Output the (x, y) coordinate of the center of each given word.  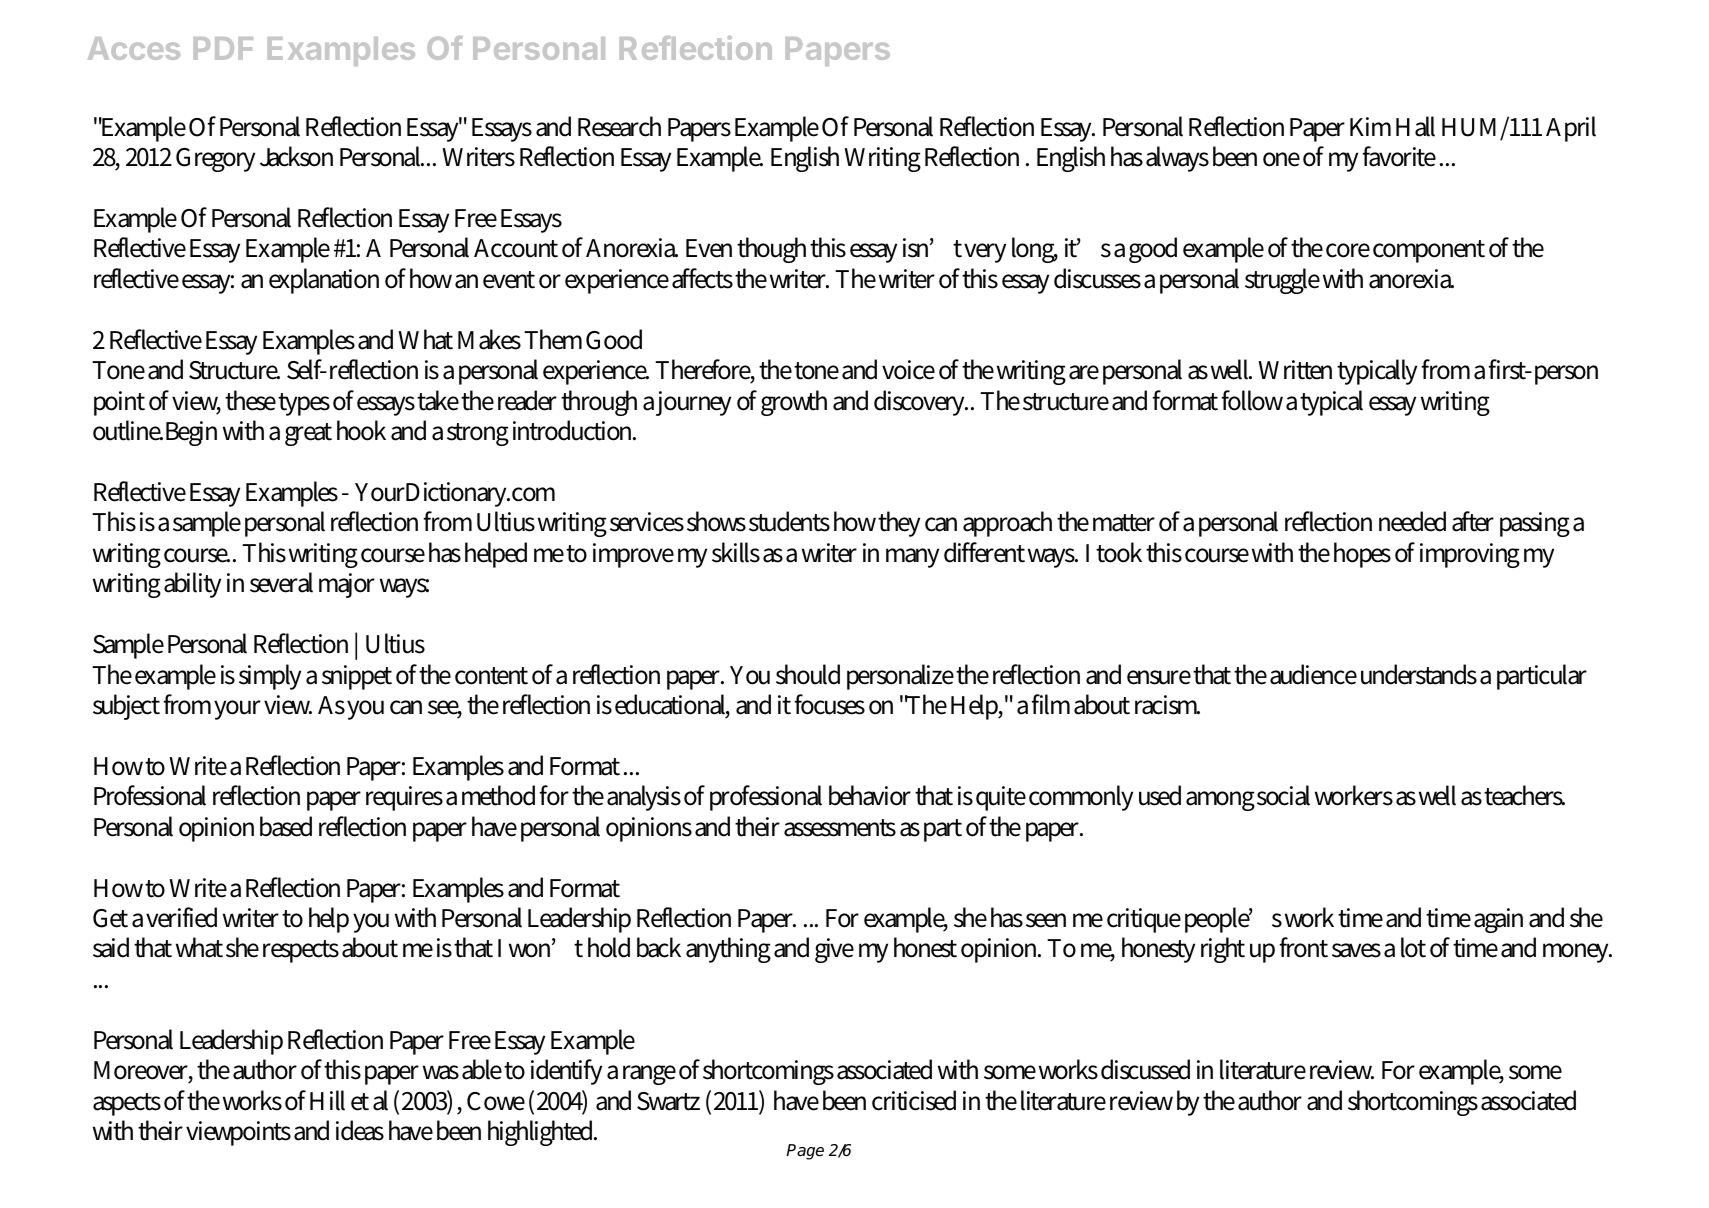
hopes (1362, 555)
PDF (223, 48)
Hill (327, 1100)
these (250, 400)
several (281, 582)
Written (1295, 370)
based (286, 826)
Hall (1415, 126)
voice (908, 370)
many (912, 558)
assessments (840, 828)
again (1498, 920)
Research (619, 126)
